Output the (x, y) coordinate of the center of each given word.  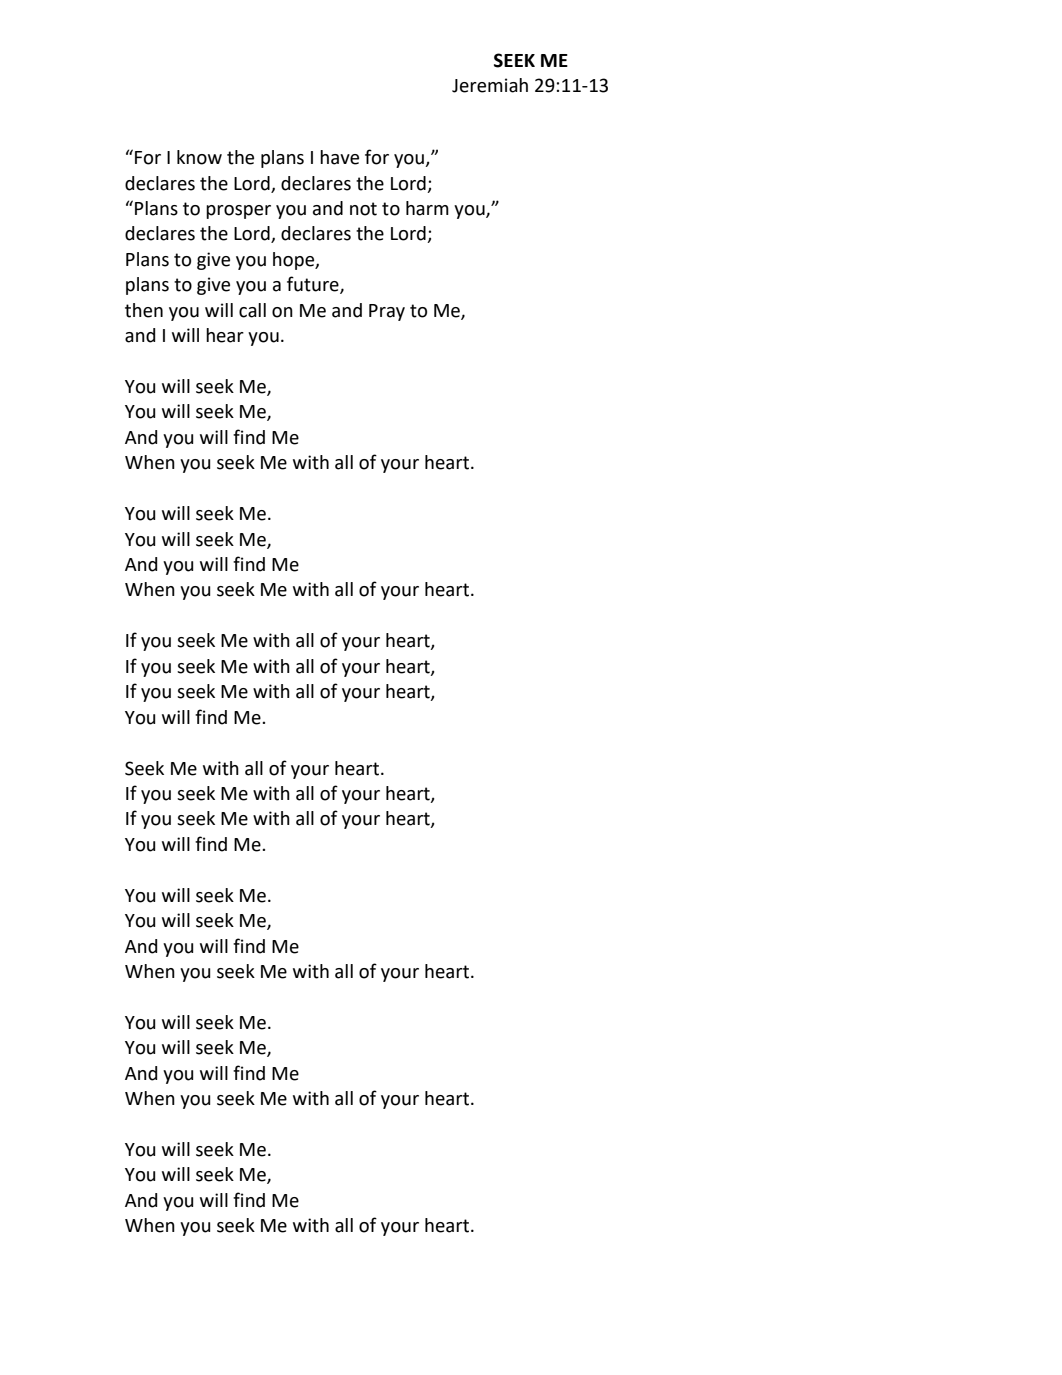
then (144, 310)
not (363, 209)
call (252, 310)
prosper (238, 212)
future (314, 285)
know (199, 157)
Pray (387, 312)
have (339, 157)
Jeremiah (490, 85)
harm (427, 208)
